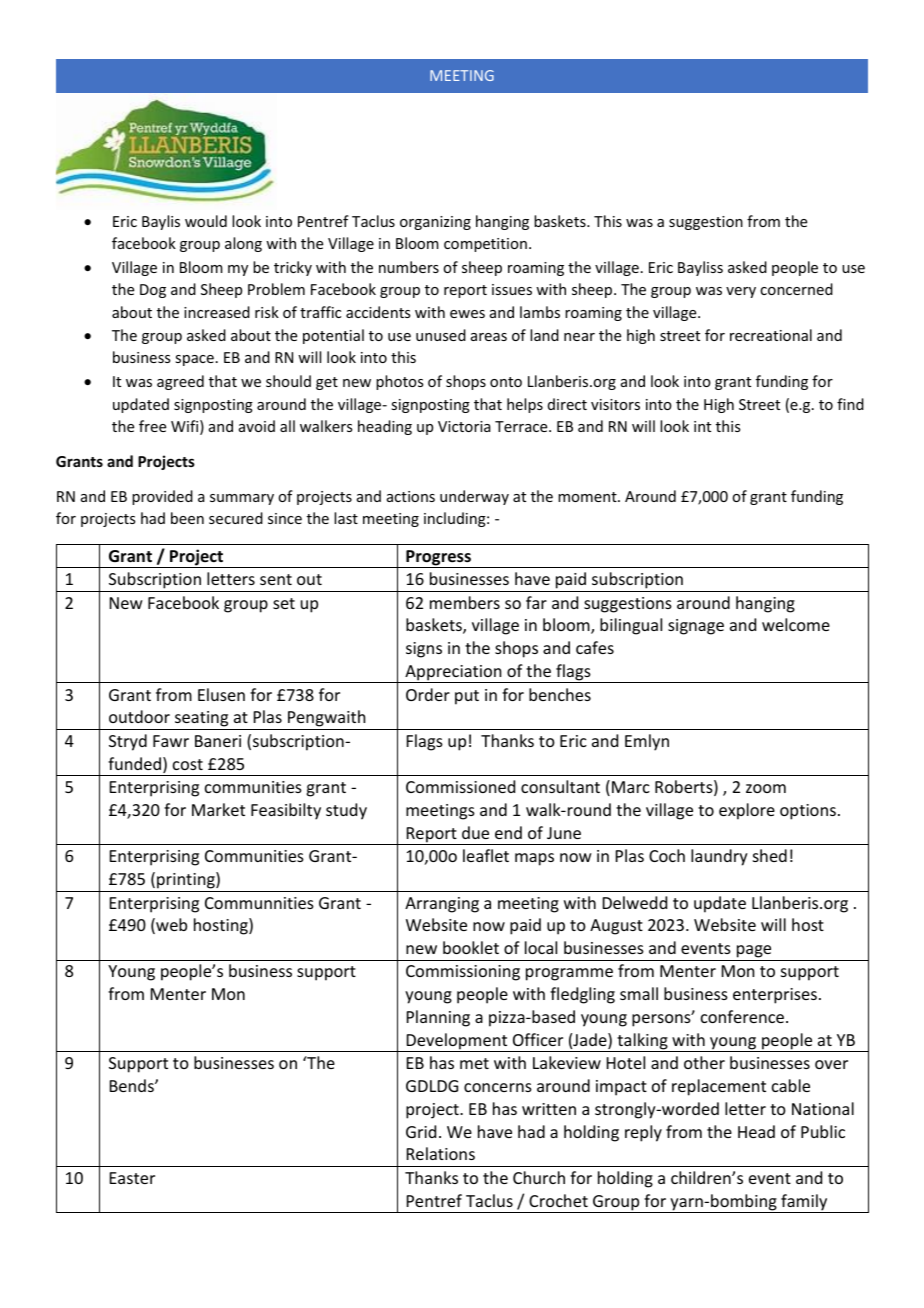 This document has width=924, height=1308. Describe the element at coordinates (132, 1178) in the document. I see `Easter` at that location.
